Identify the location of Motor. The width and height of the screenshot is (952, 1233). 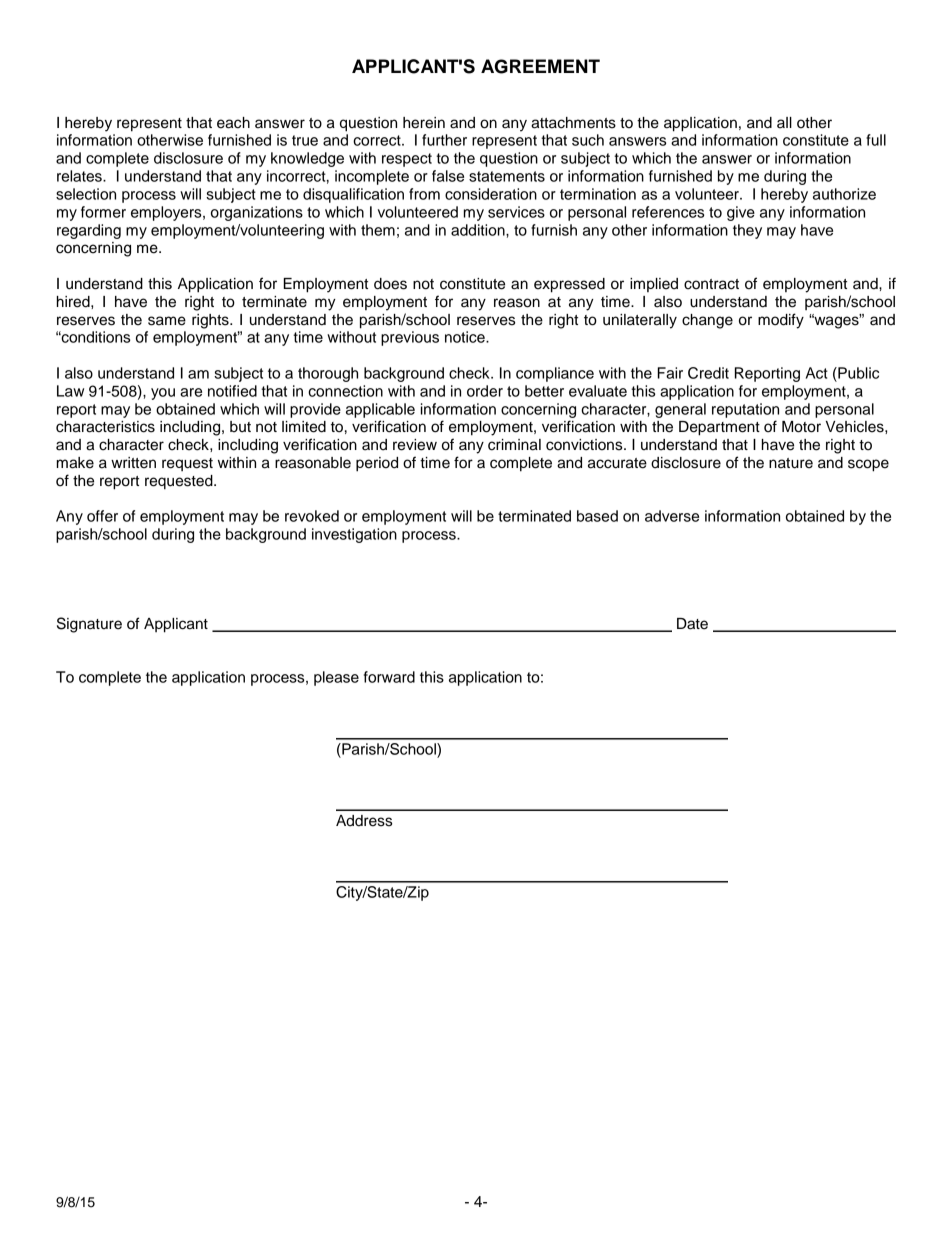
(801, 427).
